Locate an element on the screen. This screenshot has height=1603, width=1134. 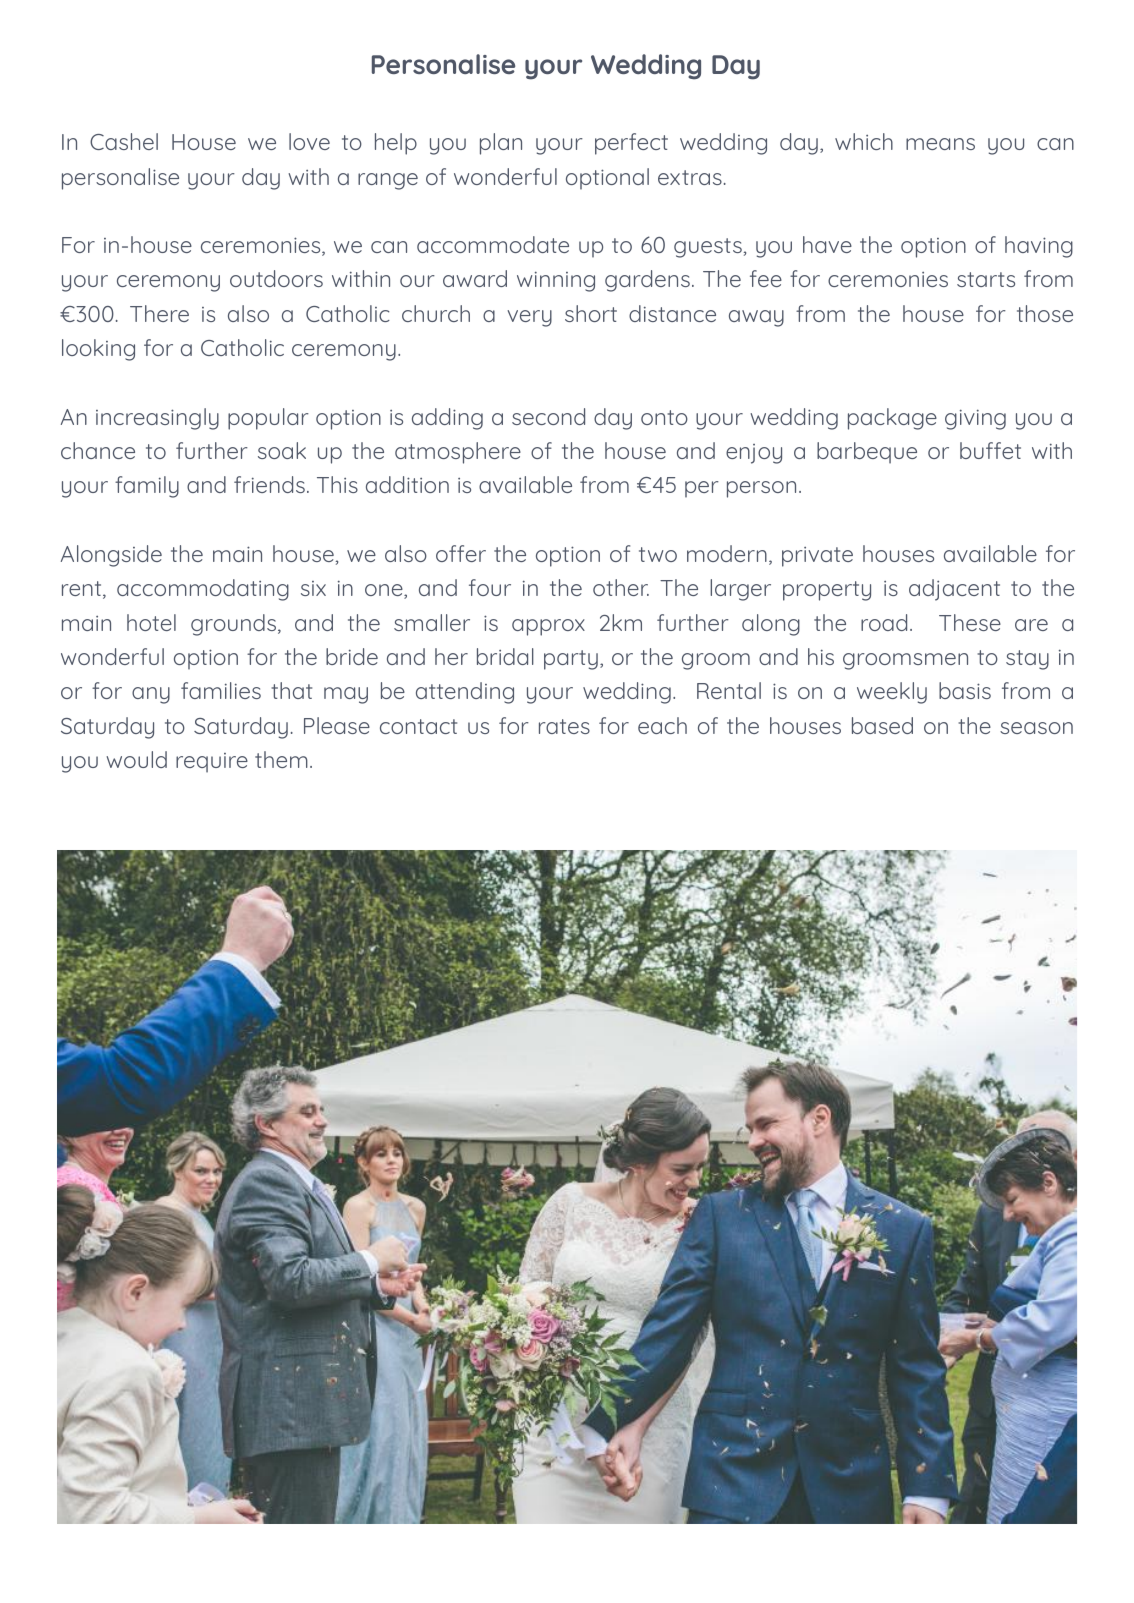
accommodating is located at coordinates (203, 590).
